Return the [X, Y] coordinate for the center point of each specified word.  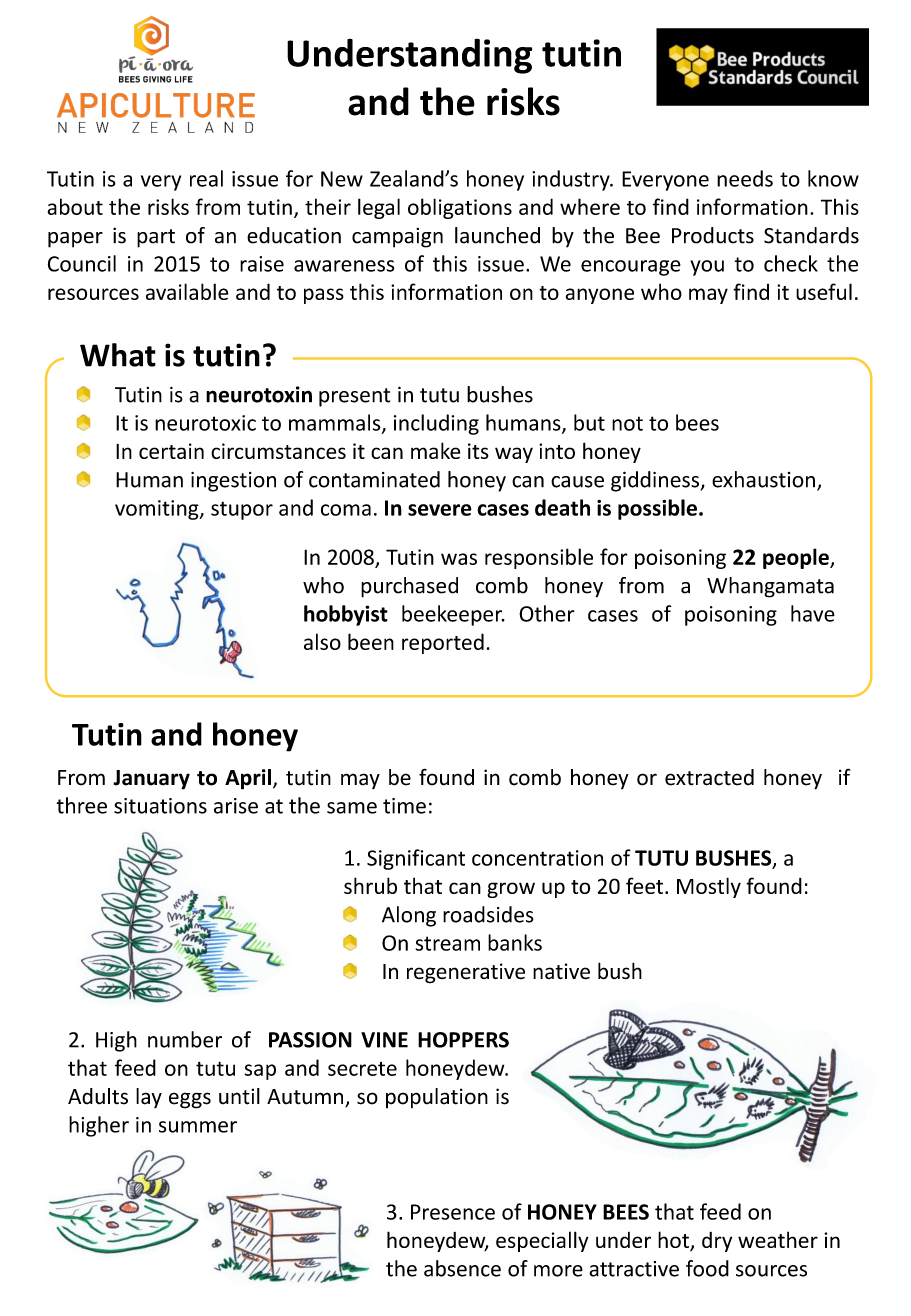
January [151, 780]
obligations [460, 208]
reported [443, 643]
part [156, 238]
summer [198, 1127]
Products [713, 235]
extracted [709, 777]
